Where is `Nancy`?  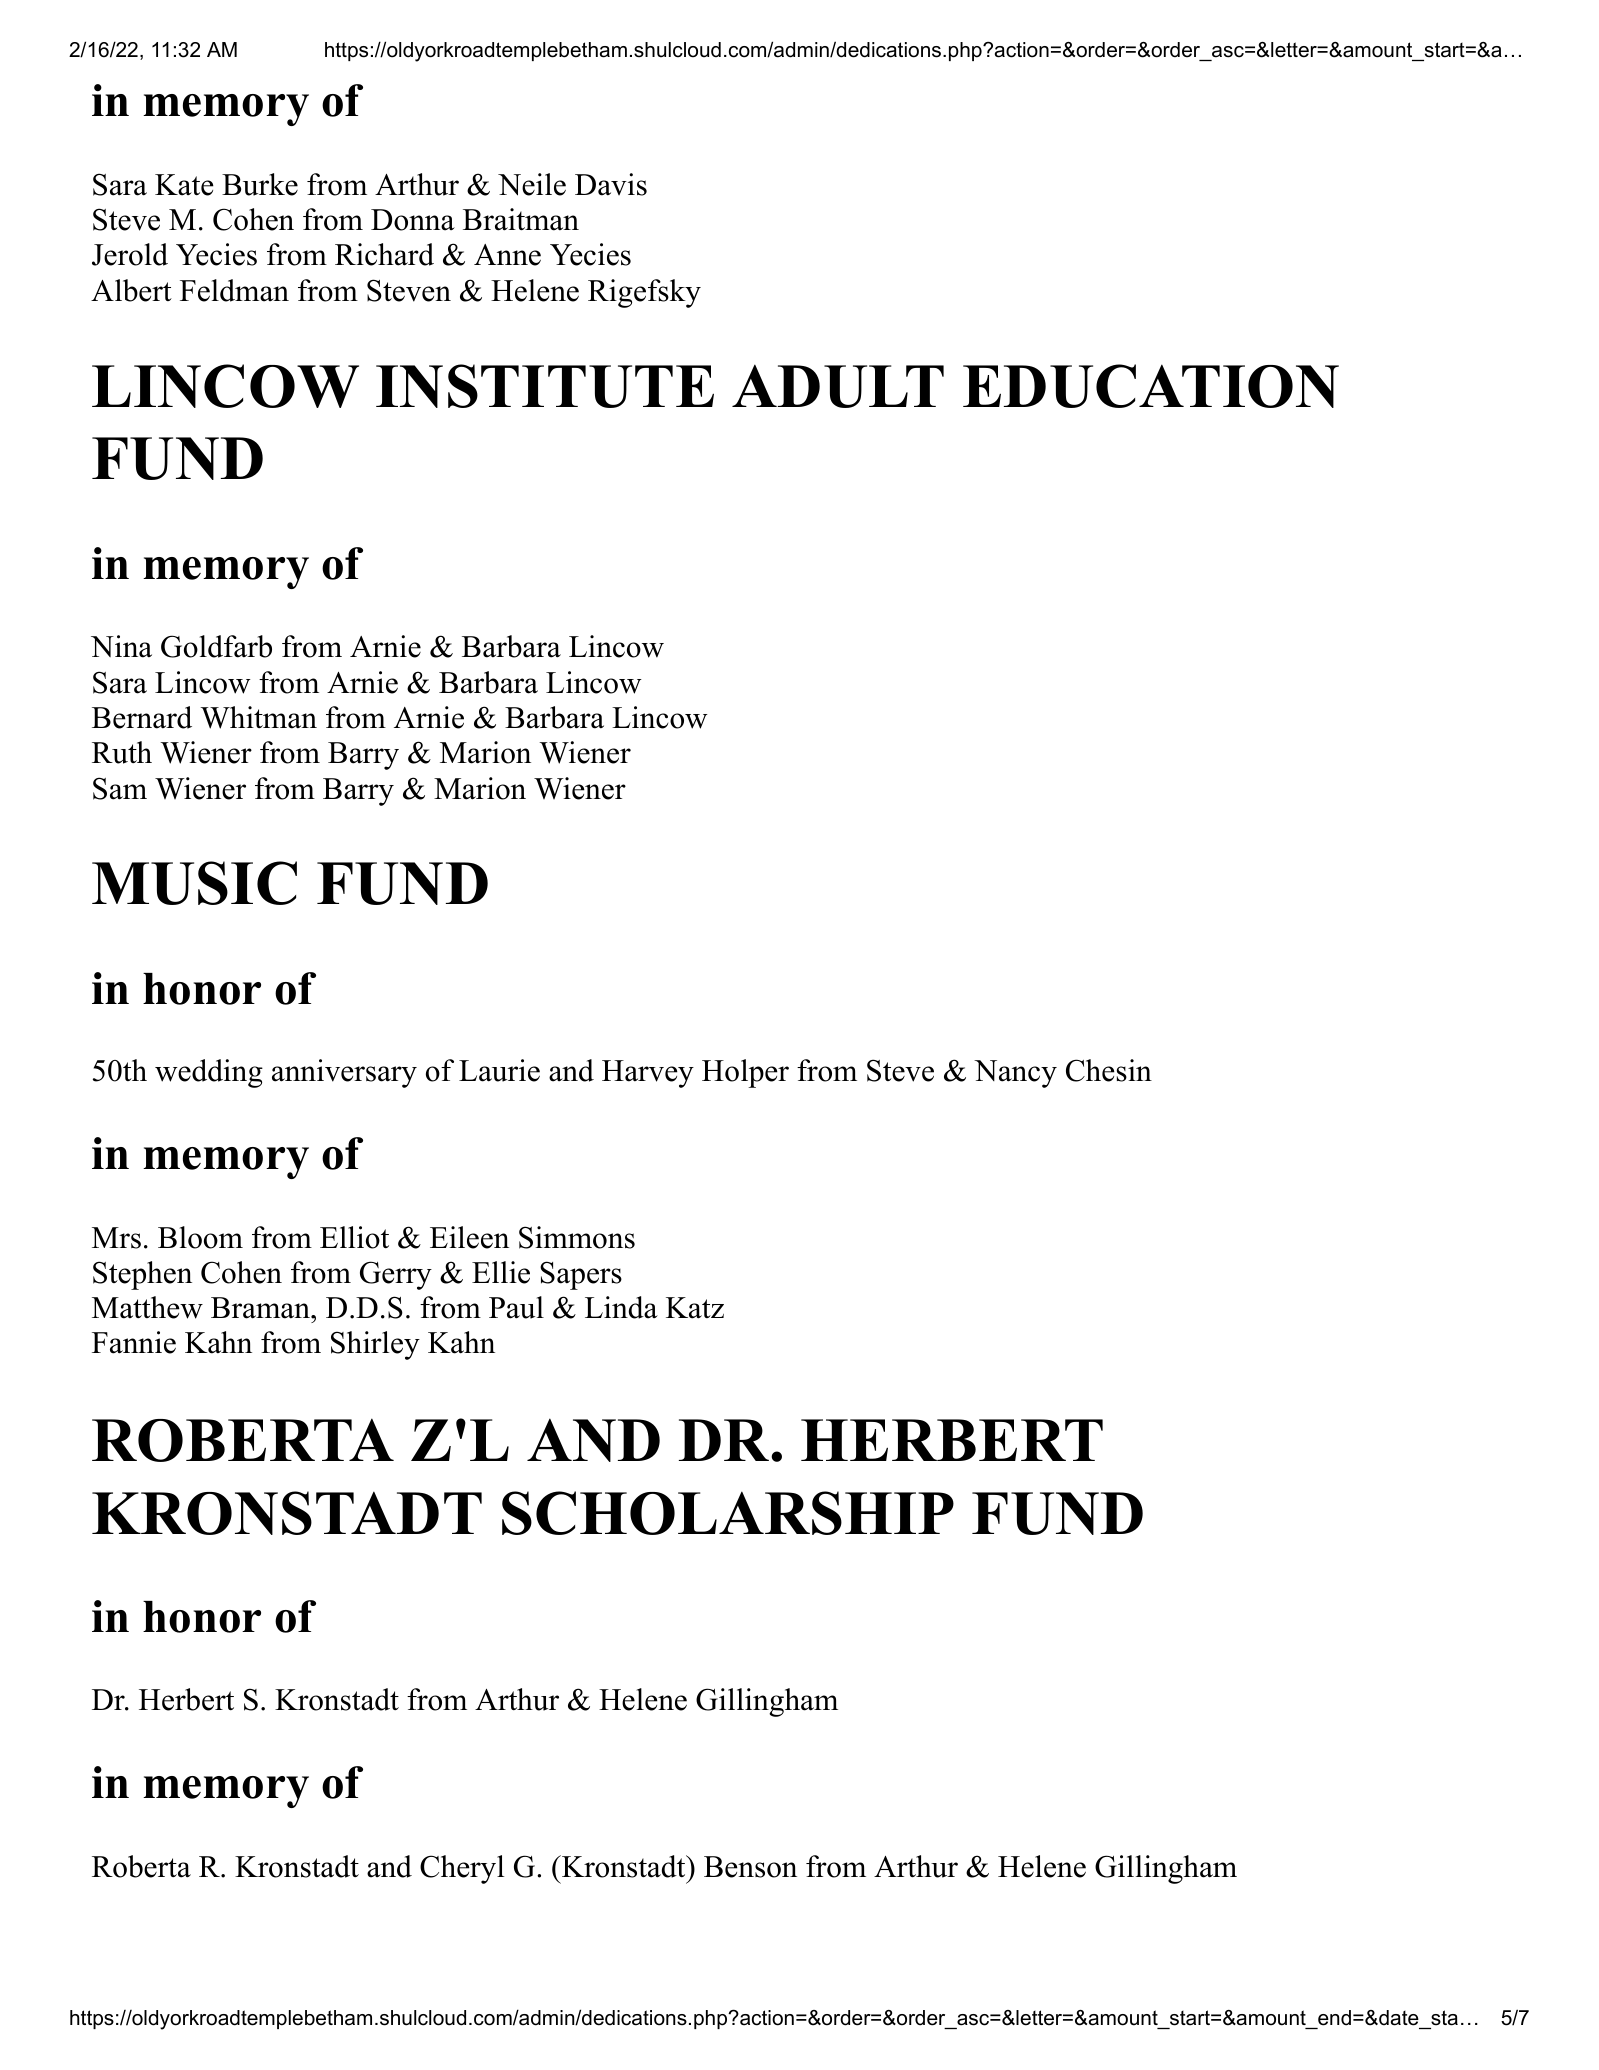
Nancy is located at coordinates (1015, 1074).
